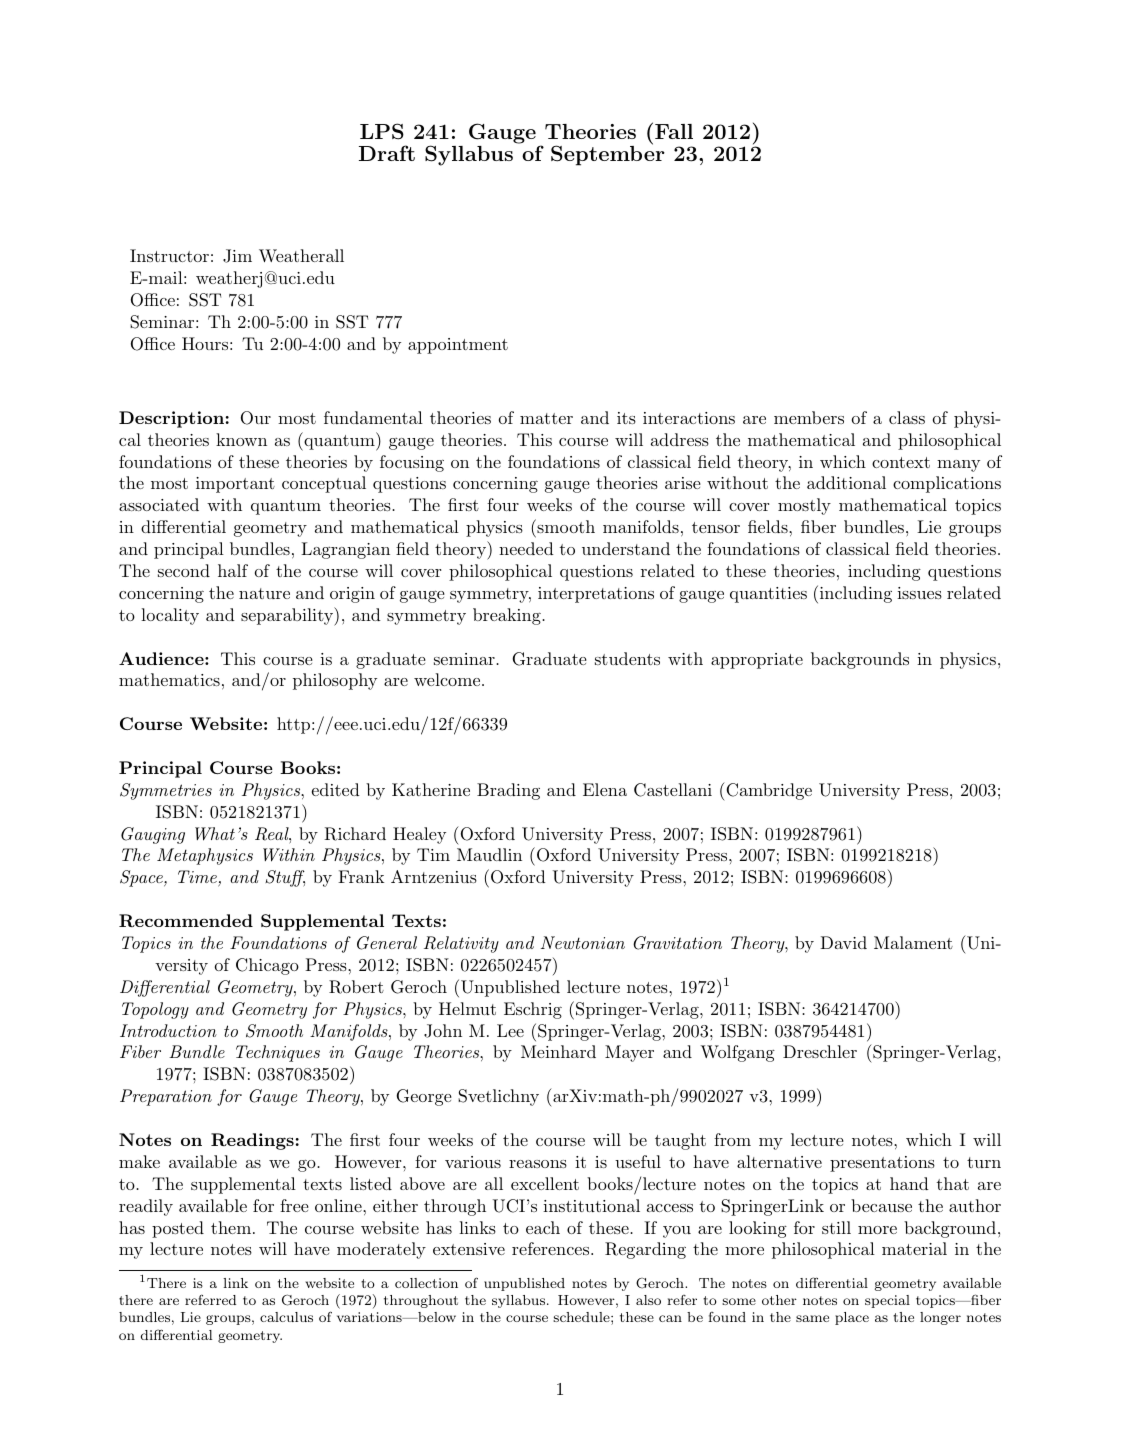 Image resolution: width=1121 pixels, height=1450 pixels. Describe the element at coordinates (674, 131) in the page. I see `Fall` at that location.
